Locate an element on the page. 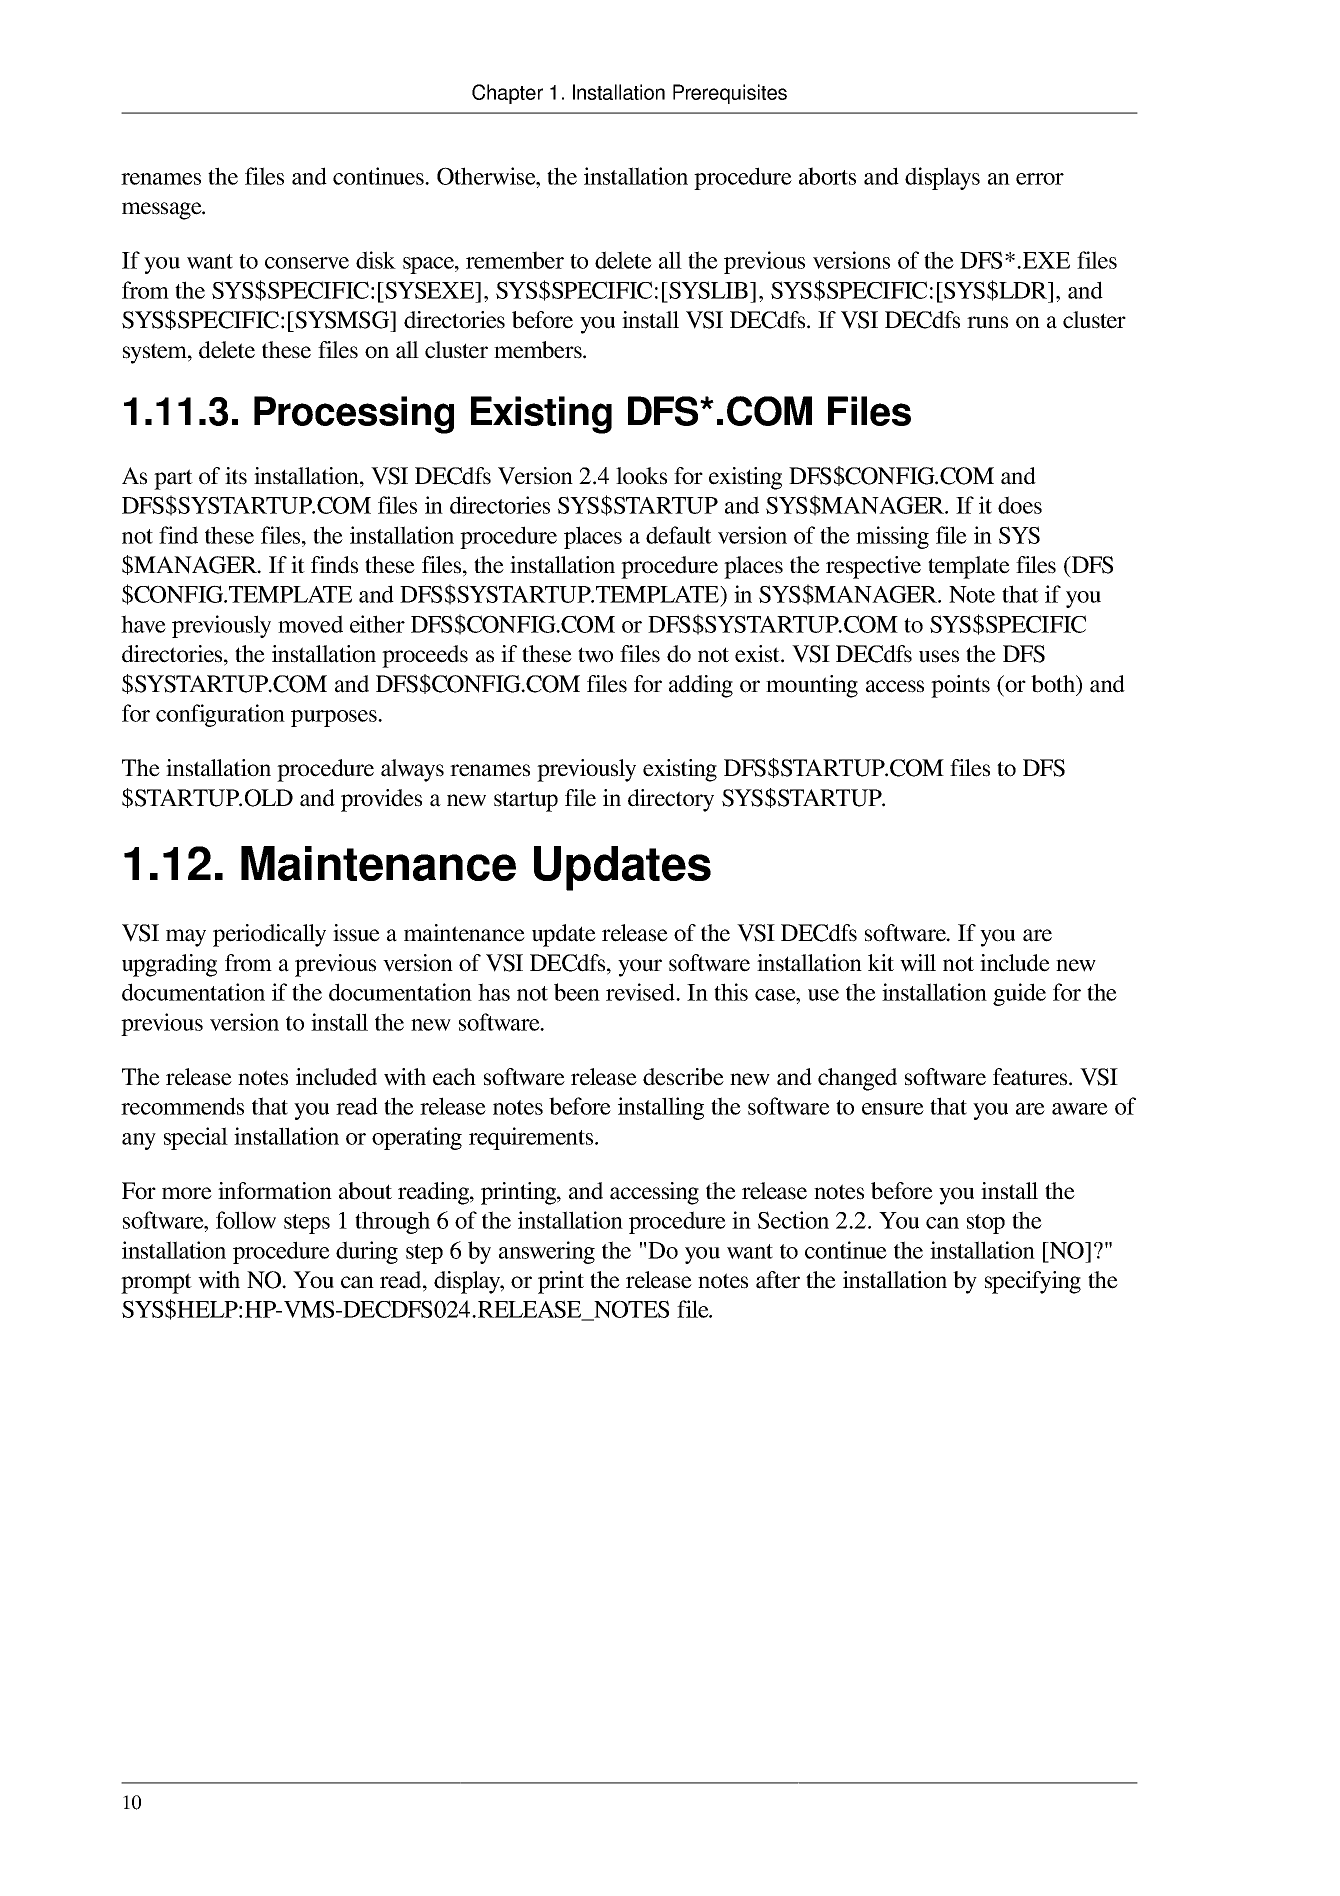  Chapter is located at coordinates (507, 94).
